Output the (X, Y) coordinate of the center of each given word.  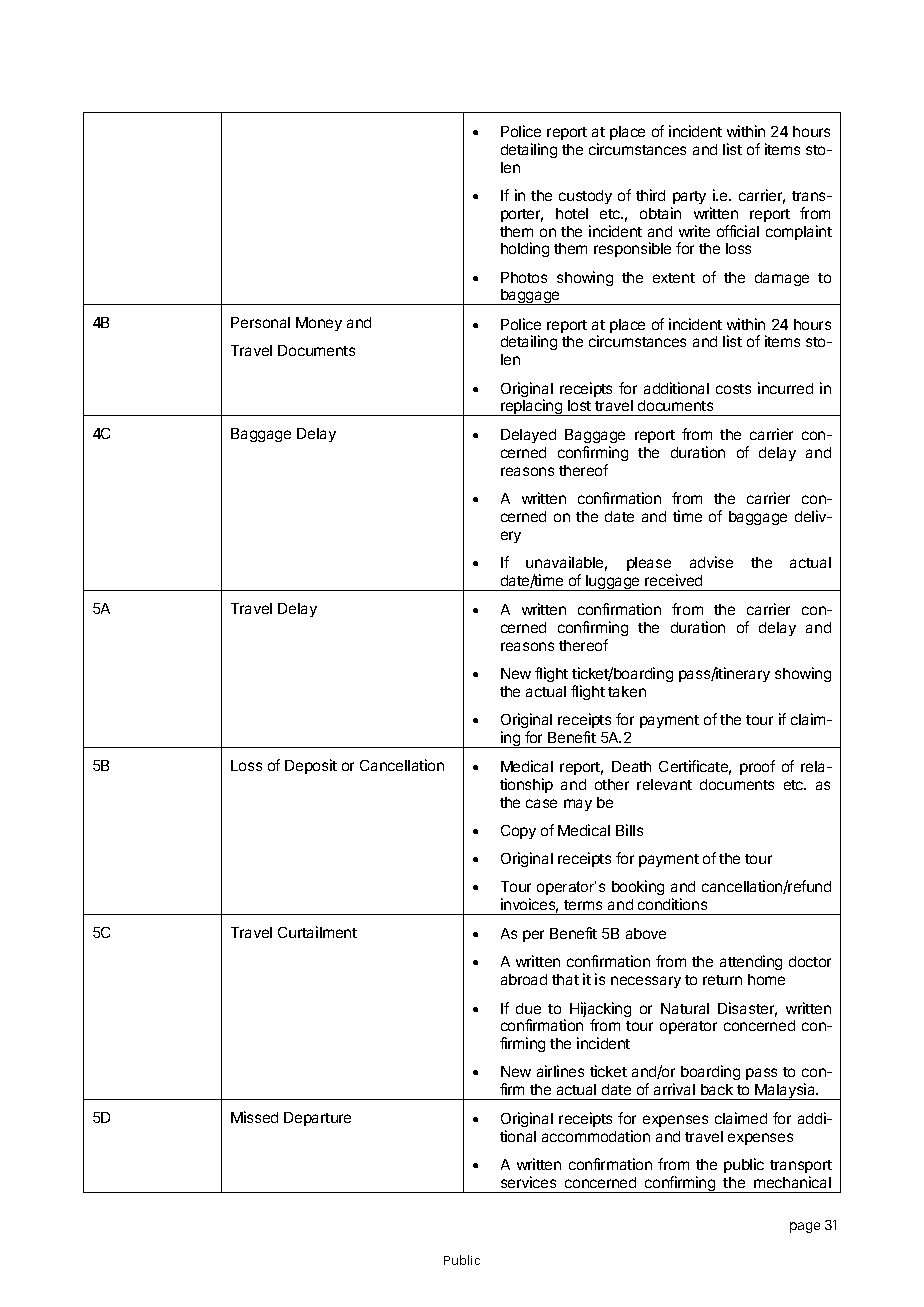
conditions (672, 904)
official (738, 231)
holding (525, 249)
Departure (317, 1119)
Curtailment (317, 932)
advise (711, 562)
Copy (518, 832)
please (649, 564)
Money (319, 324)
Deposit (311, 766)
